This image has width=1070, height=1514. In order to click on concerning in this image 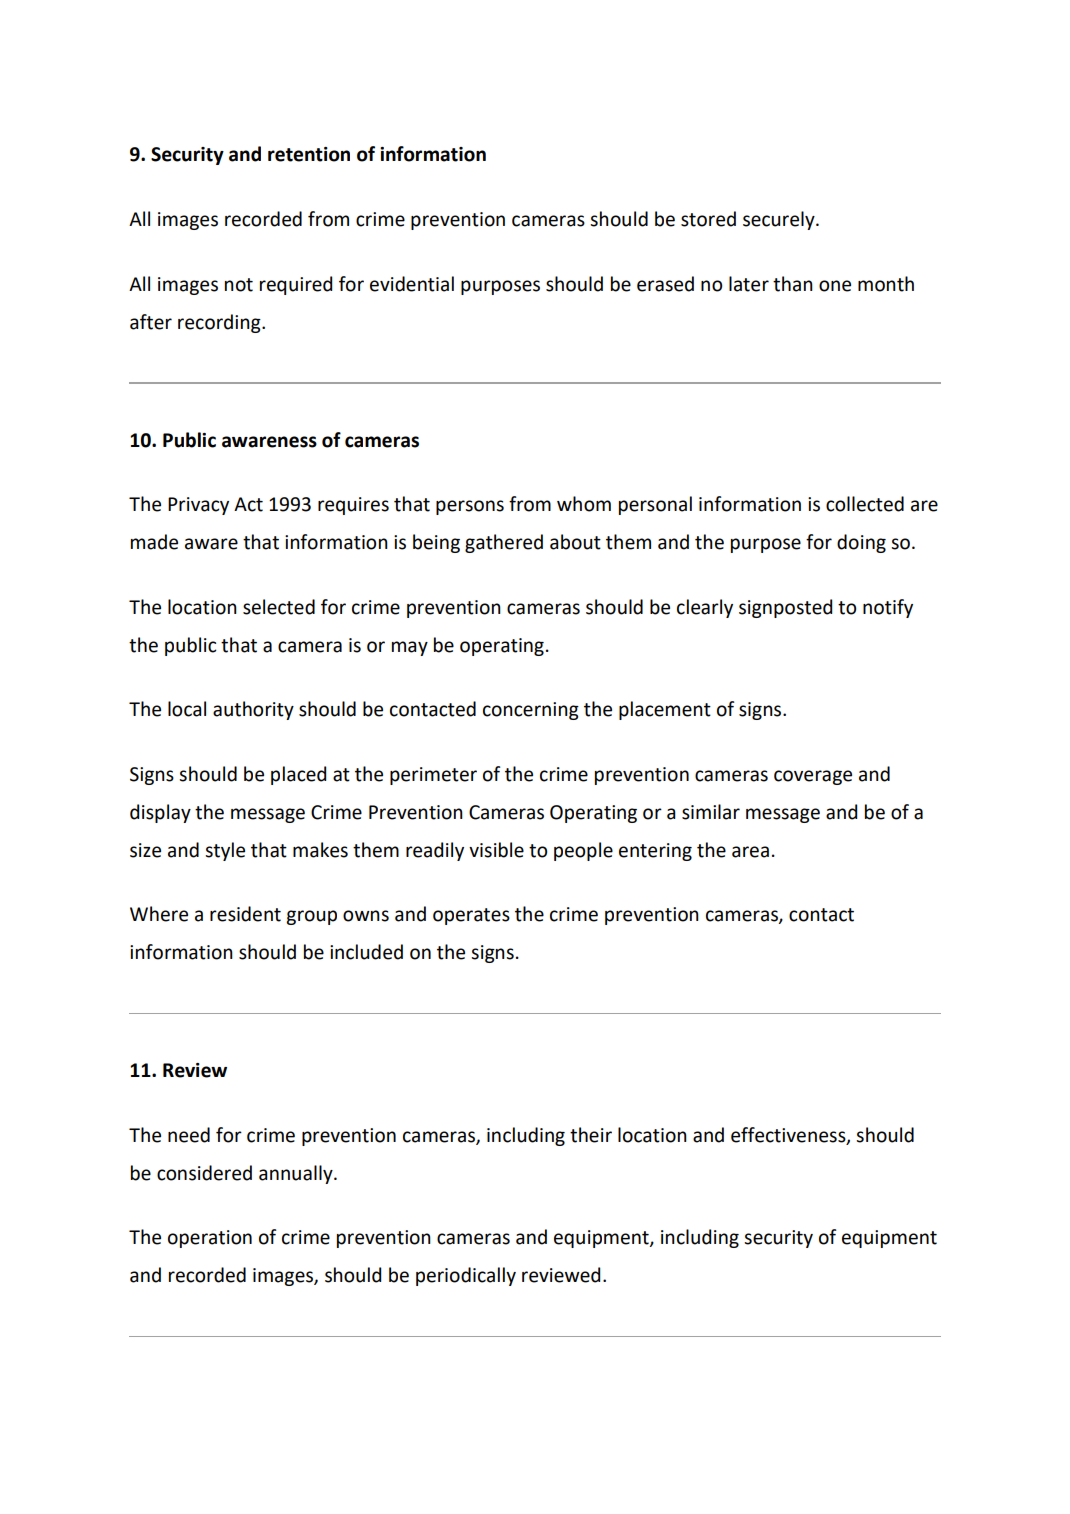, I will do `click(531, 711)`.
